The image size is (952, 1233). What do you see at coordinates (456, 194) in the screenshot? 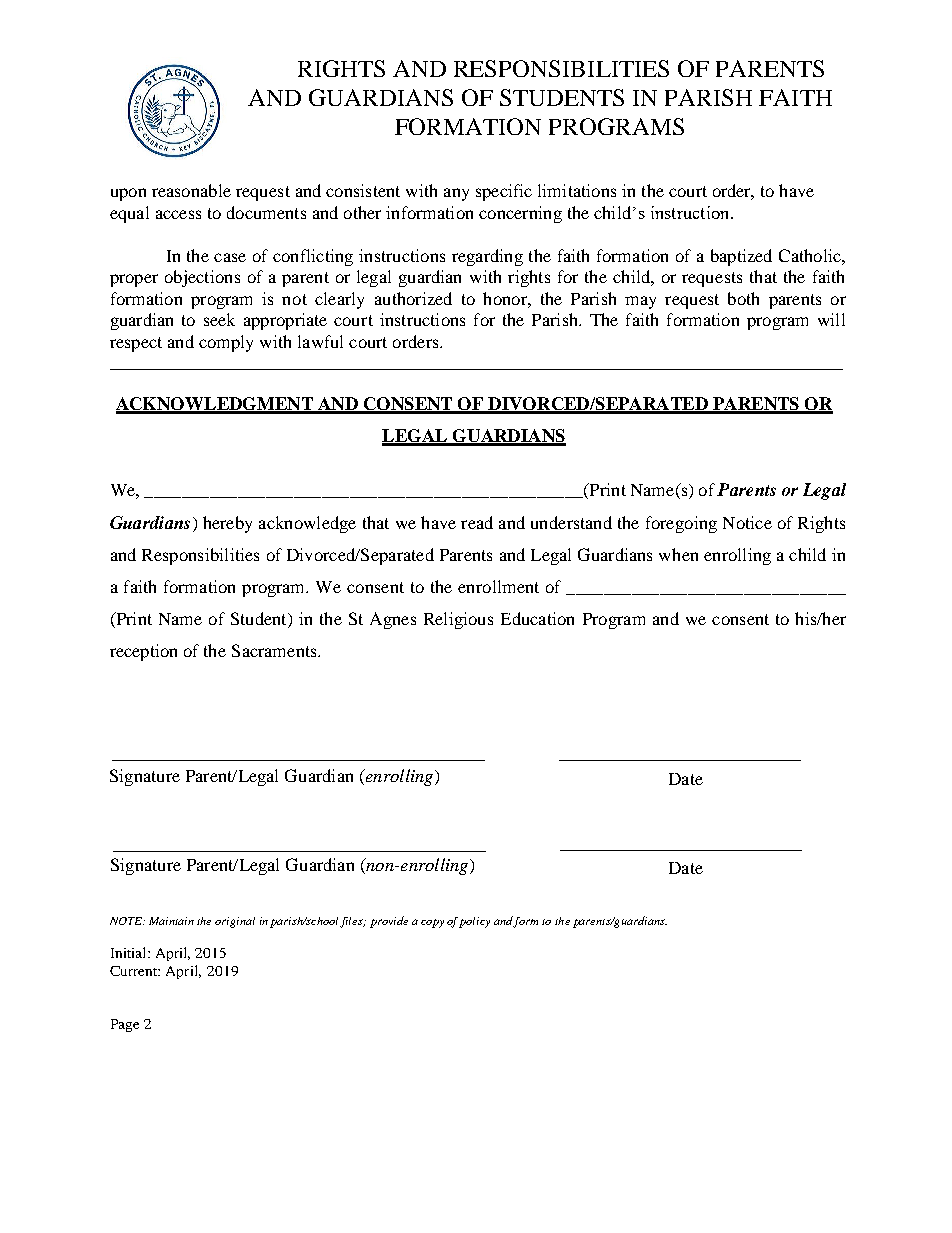
I see `any` at bounding box center [456, 194].
